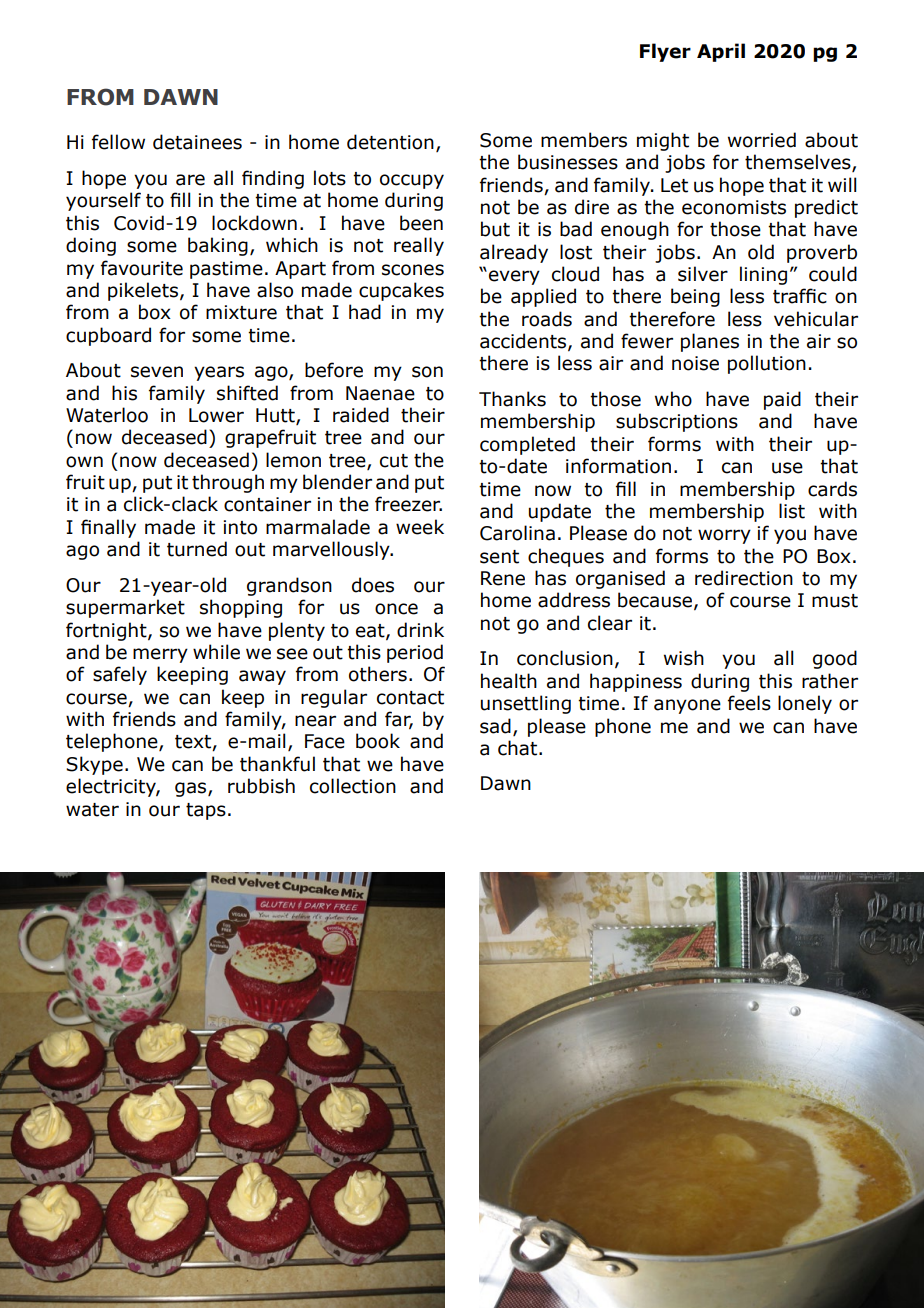 The width and height of the page is (924, 1308). Describe the element at coordinates (721, 52) in the page. I see `April` at that location.
